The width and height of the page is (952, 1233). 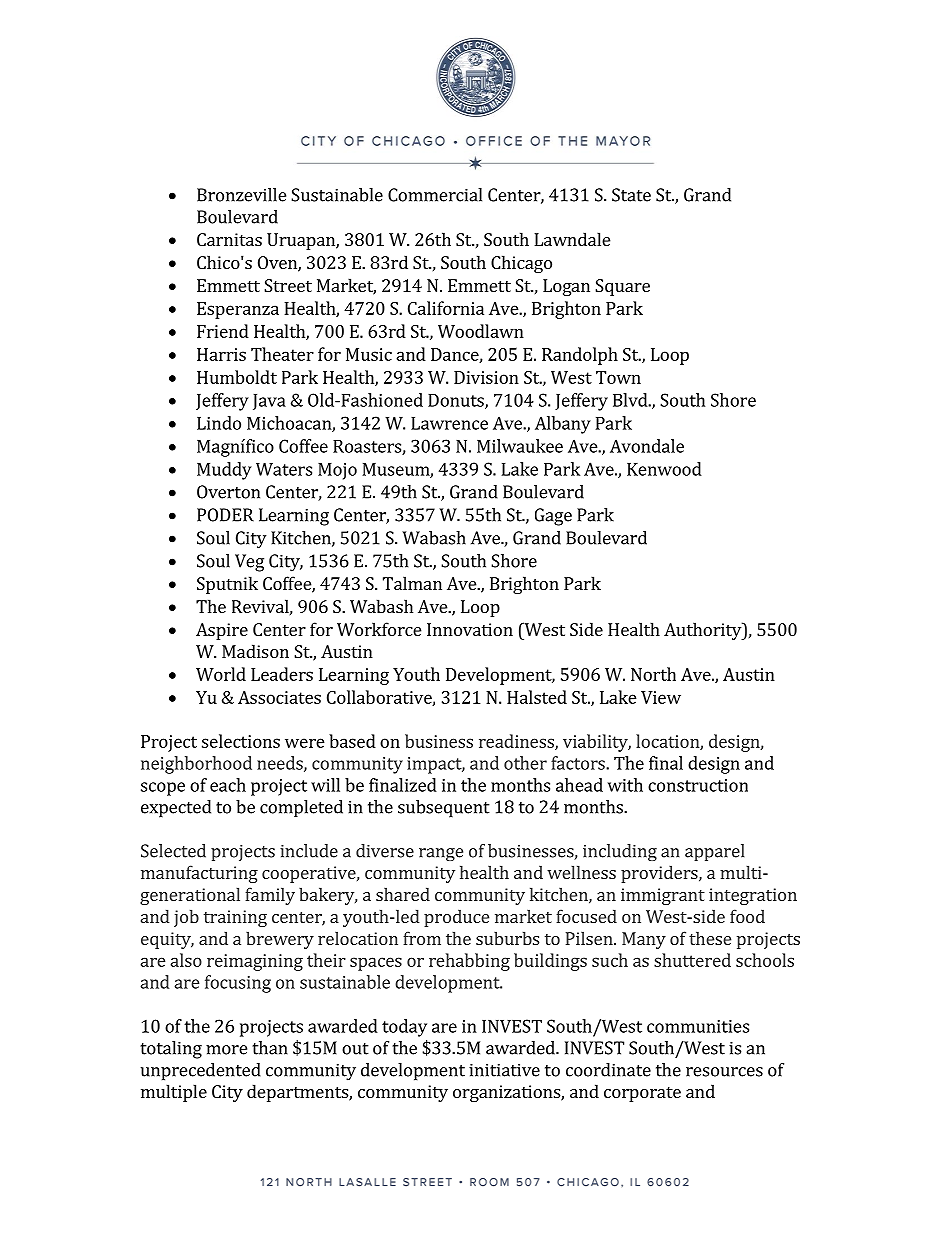 I want to click on State, so click(x=631, y=195).
